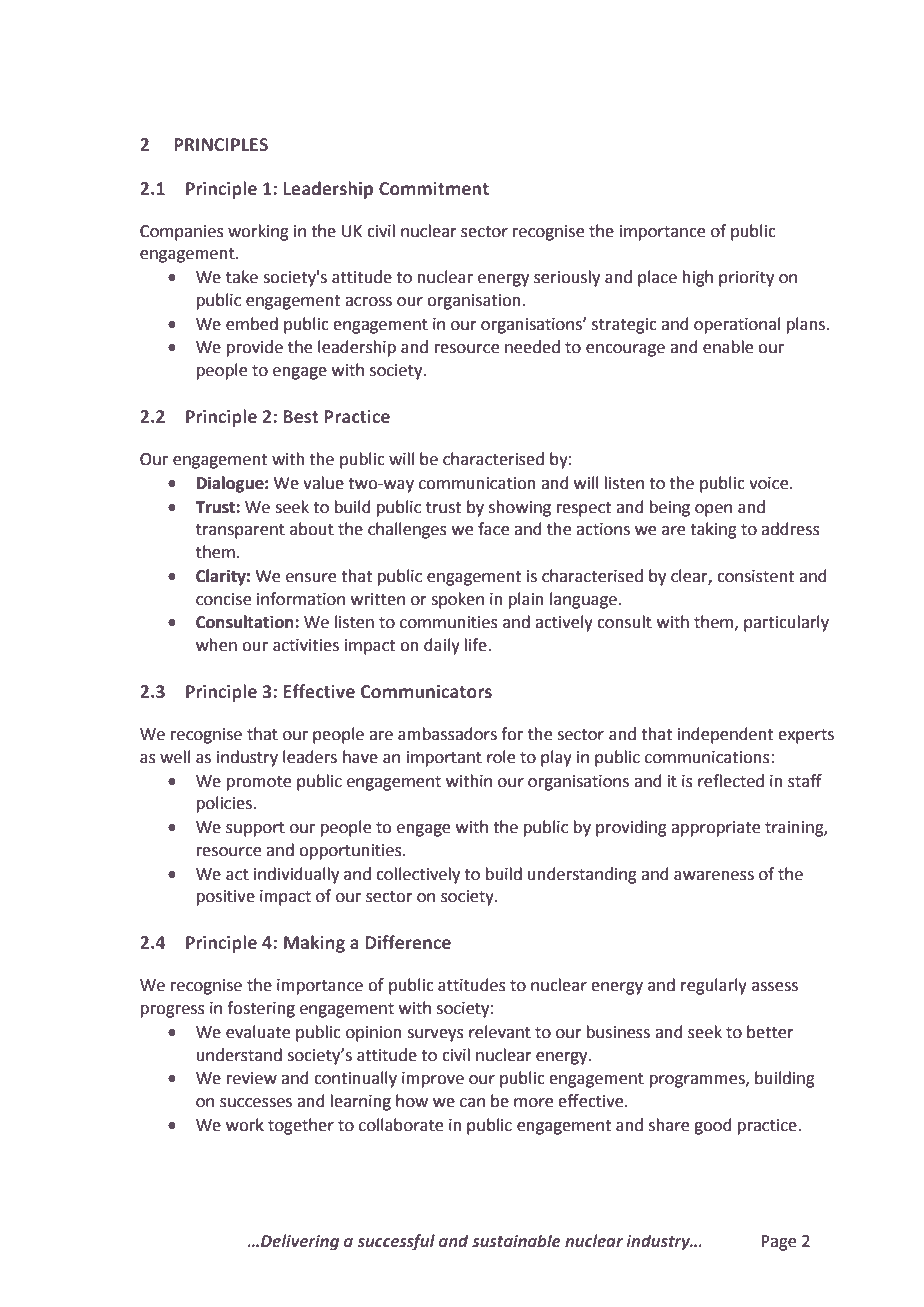  I want to click on showing, so click(520, 508).
